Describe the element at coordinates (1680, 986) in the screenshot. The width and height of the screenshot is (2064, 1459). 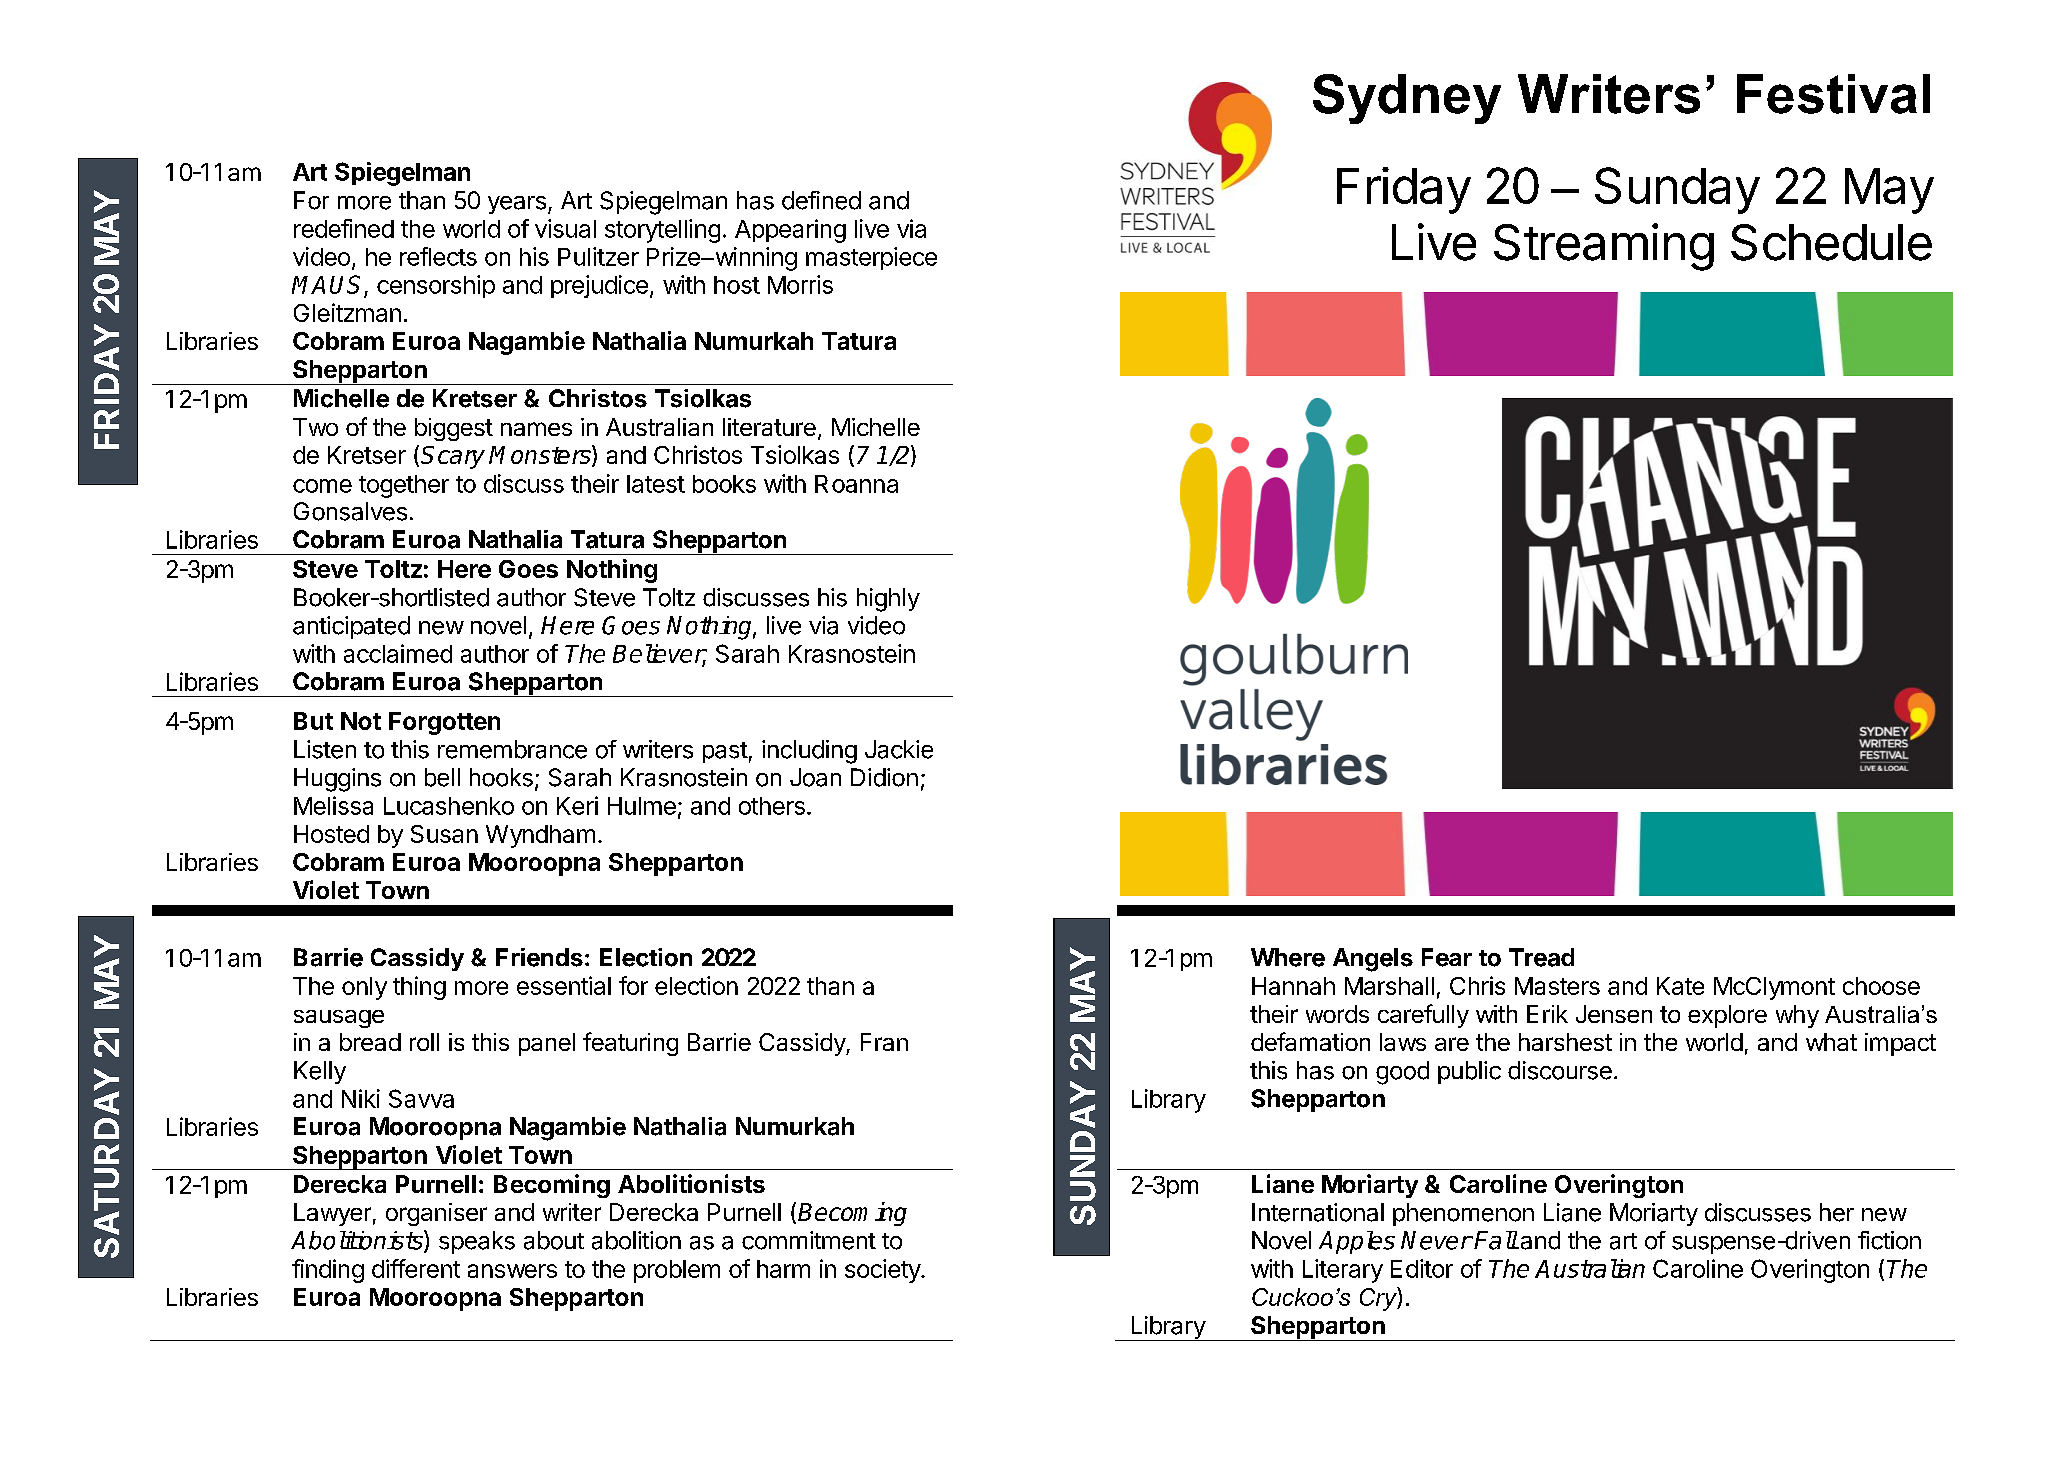
I see `Kate` at that location.
